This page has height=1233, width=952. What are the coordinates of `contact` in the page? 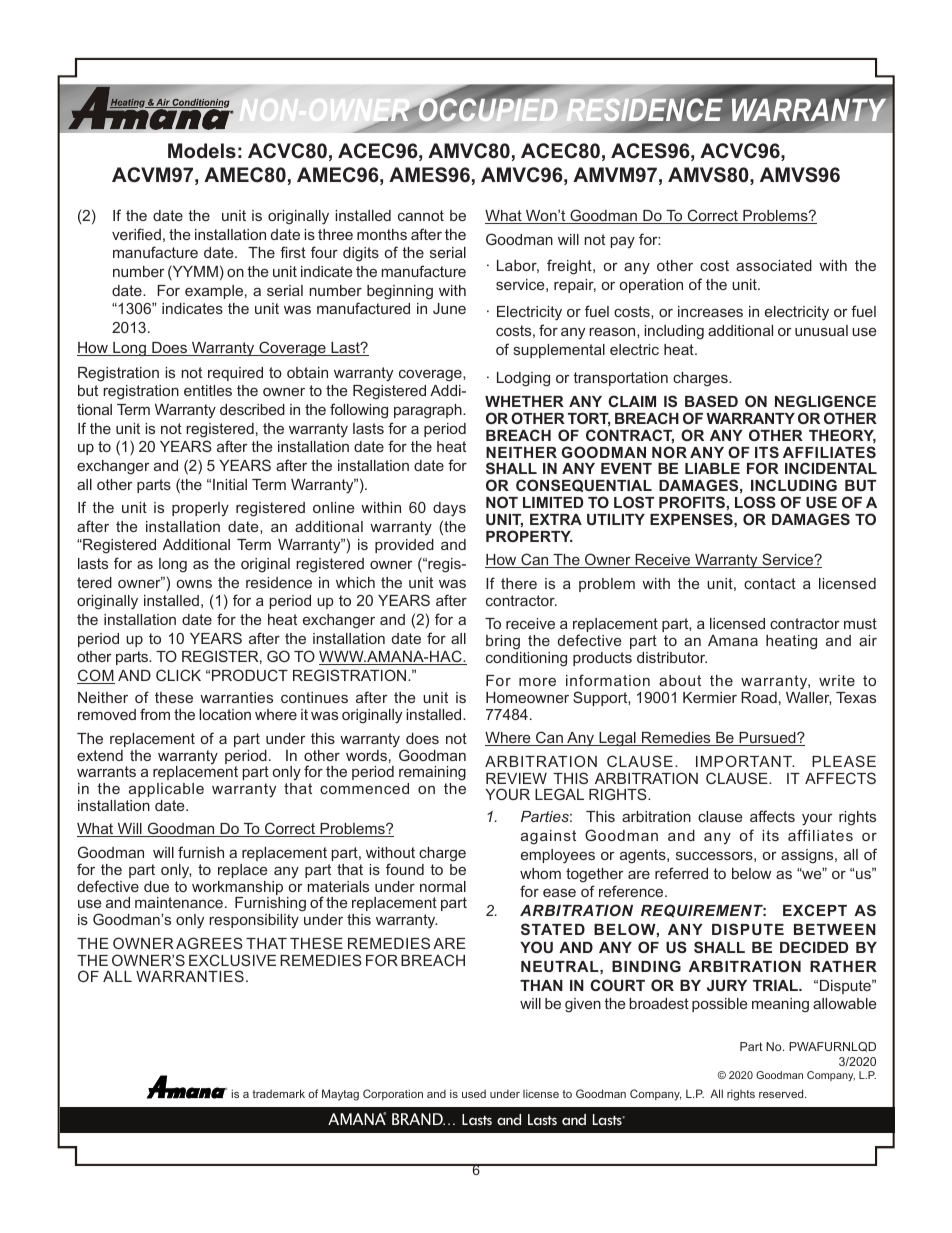 It's located at (770, 583).
